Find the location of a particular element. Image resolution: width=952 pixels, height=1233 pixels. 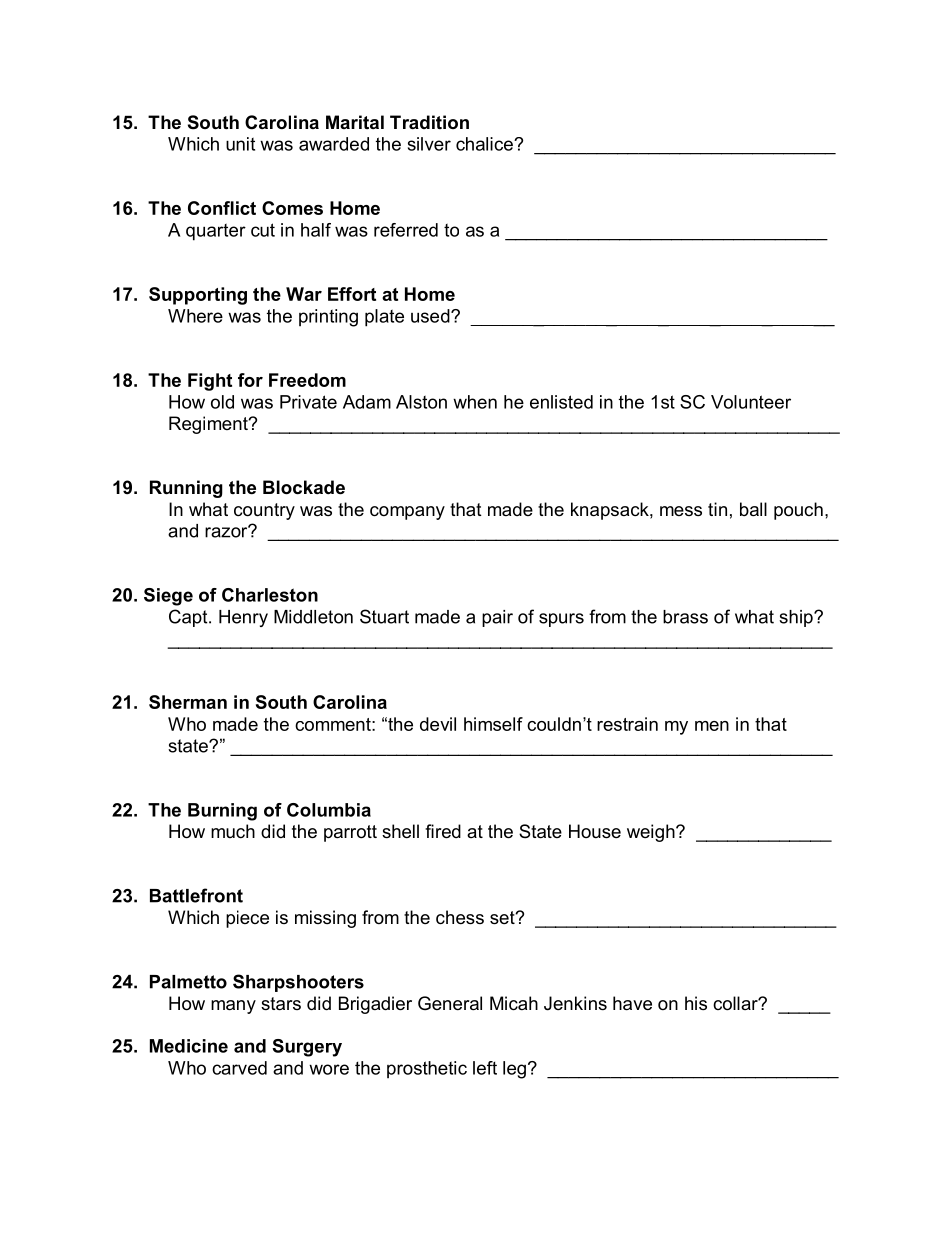

Fight is located at coordinates (210, 382).
